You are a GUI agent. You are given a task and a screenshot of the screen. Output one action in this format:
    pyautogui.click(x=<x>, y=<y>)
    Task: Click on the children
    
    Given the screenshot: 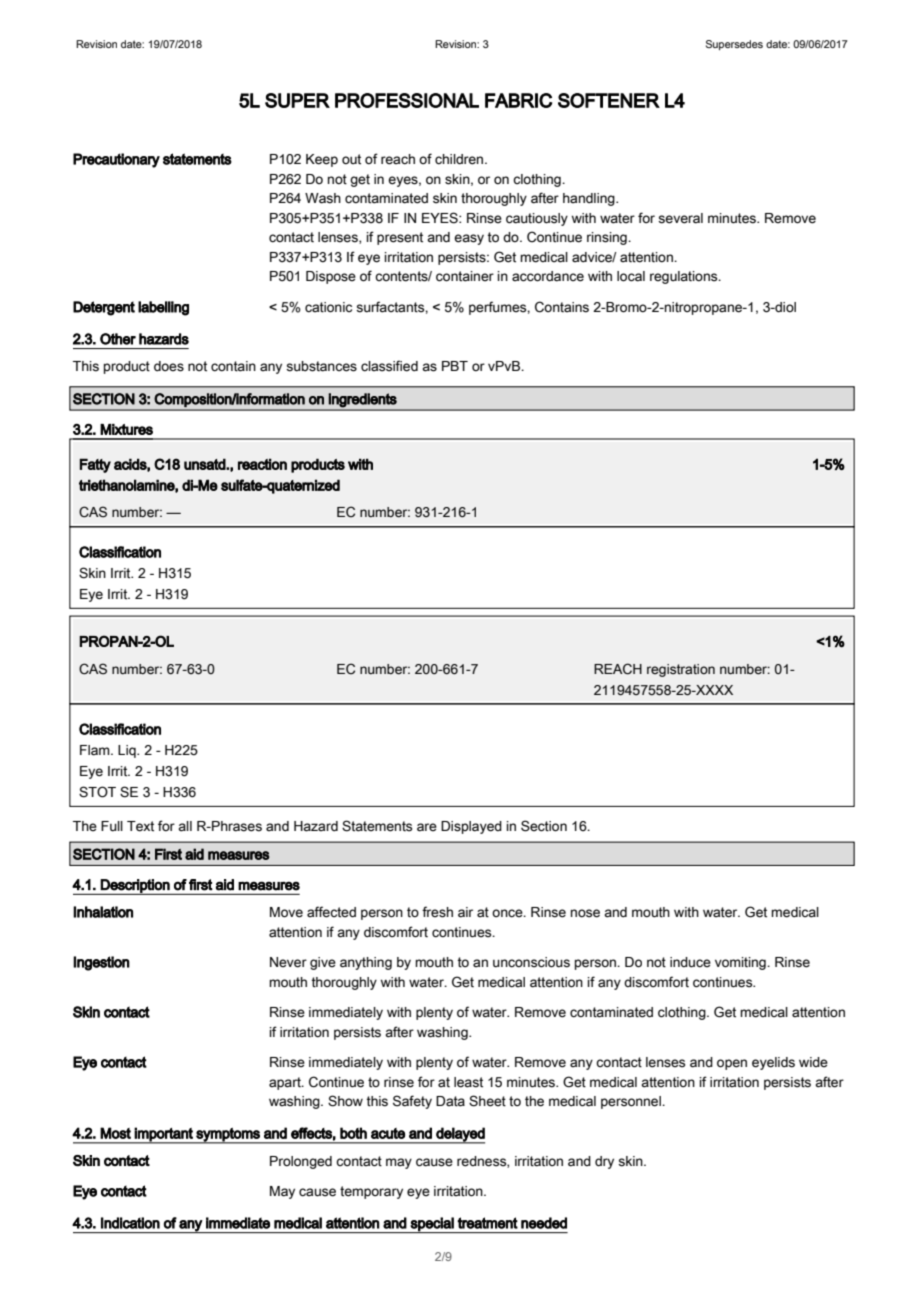 What is the action you would take?
    pyautogui.click(x=460, y=159)
